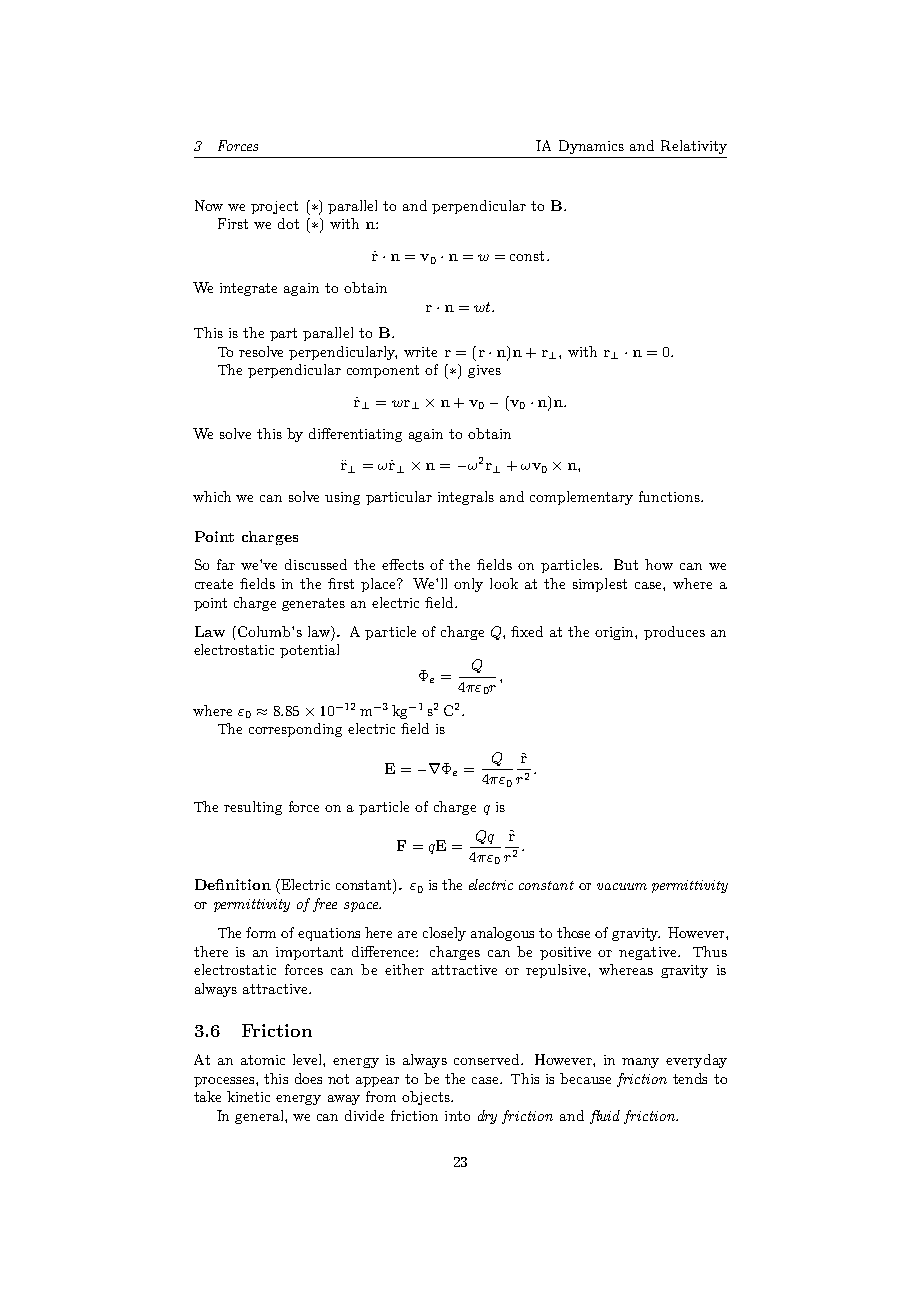 Image resolution: width=924 pixels, height=1308 pixels. I want to click on into, so click(457, 1116).
